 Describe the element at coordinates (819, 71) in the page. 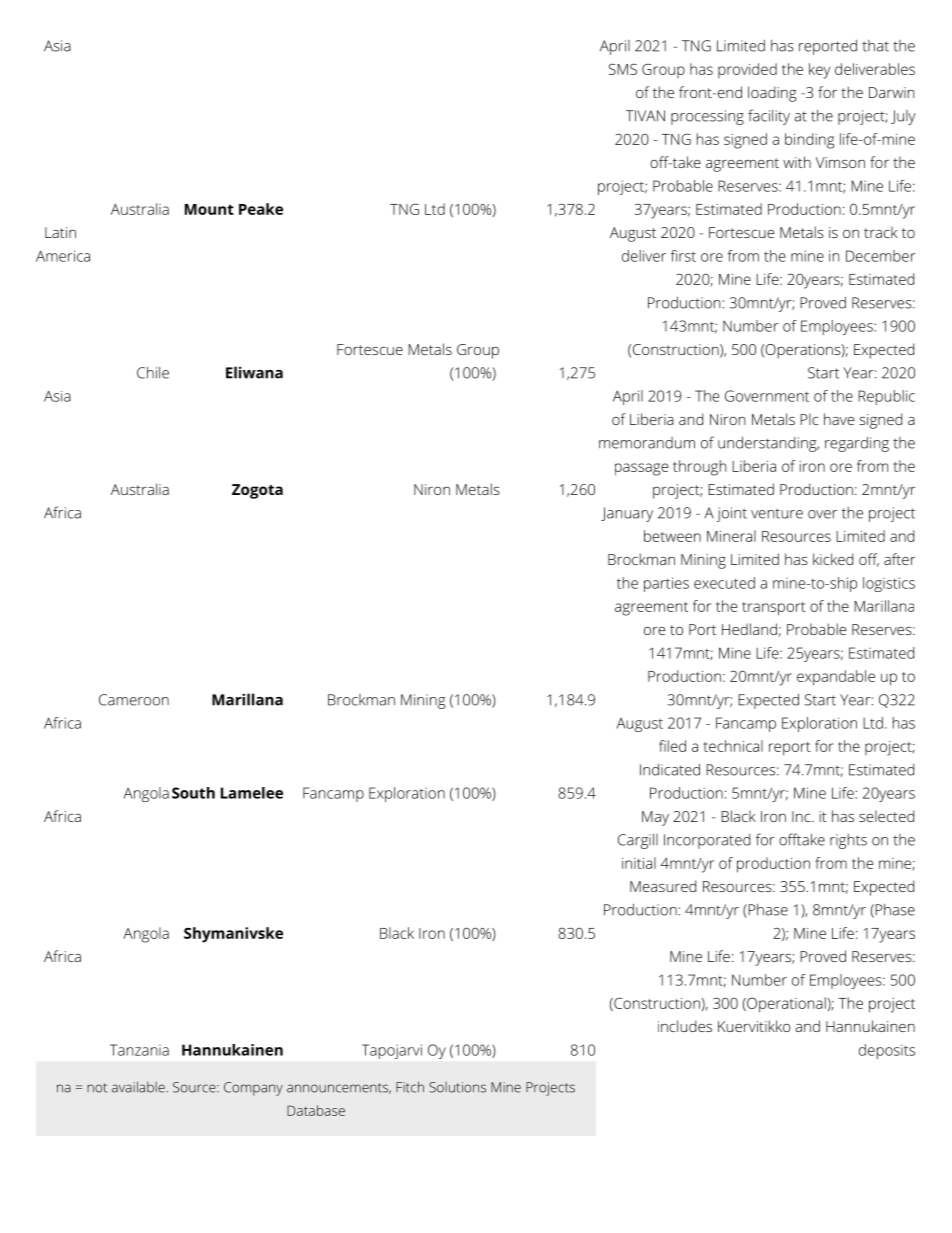

I see `key` at that location.
